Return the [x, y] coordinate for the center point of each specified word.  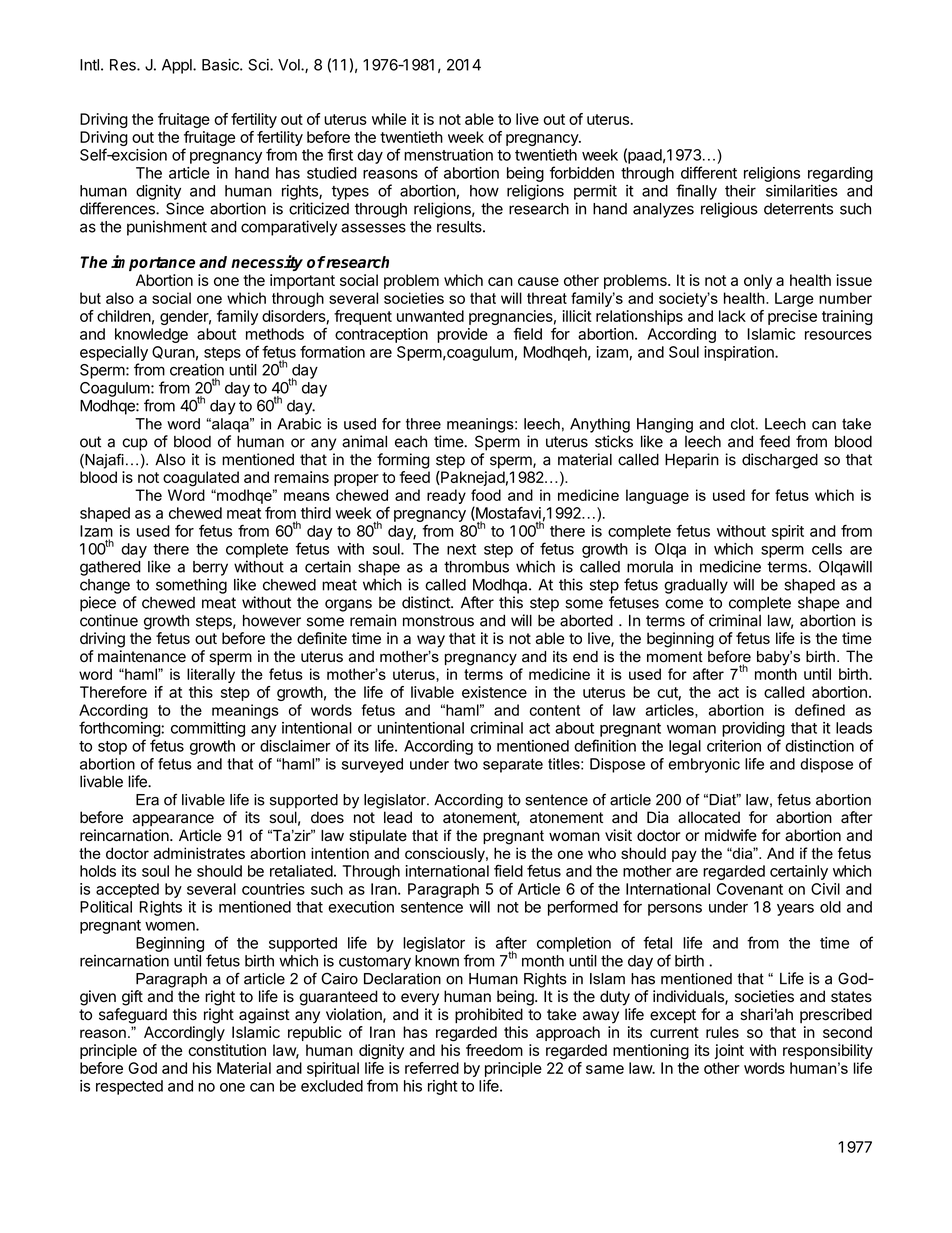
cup [135, 444]
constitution [227, 1050]
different [709, 172]
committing [208, 729]
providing [753, 729]
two [466, 764]
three [423, 424]
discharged [780, 461]
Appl [178, 66]
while [389, 119]
